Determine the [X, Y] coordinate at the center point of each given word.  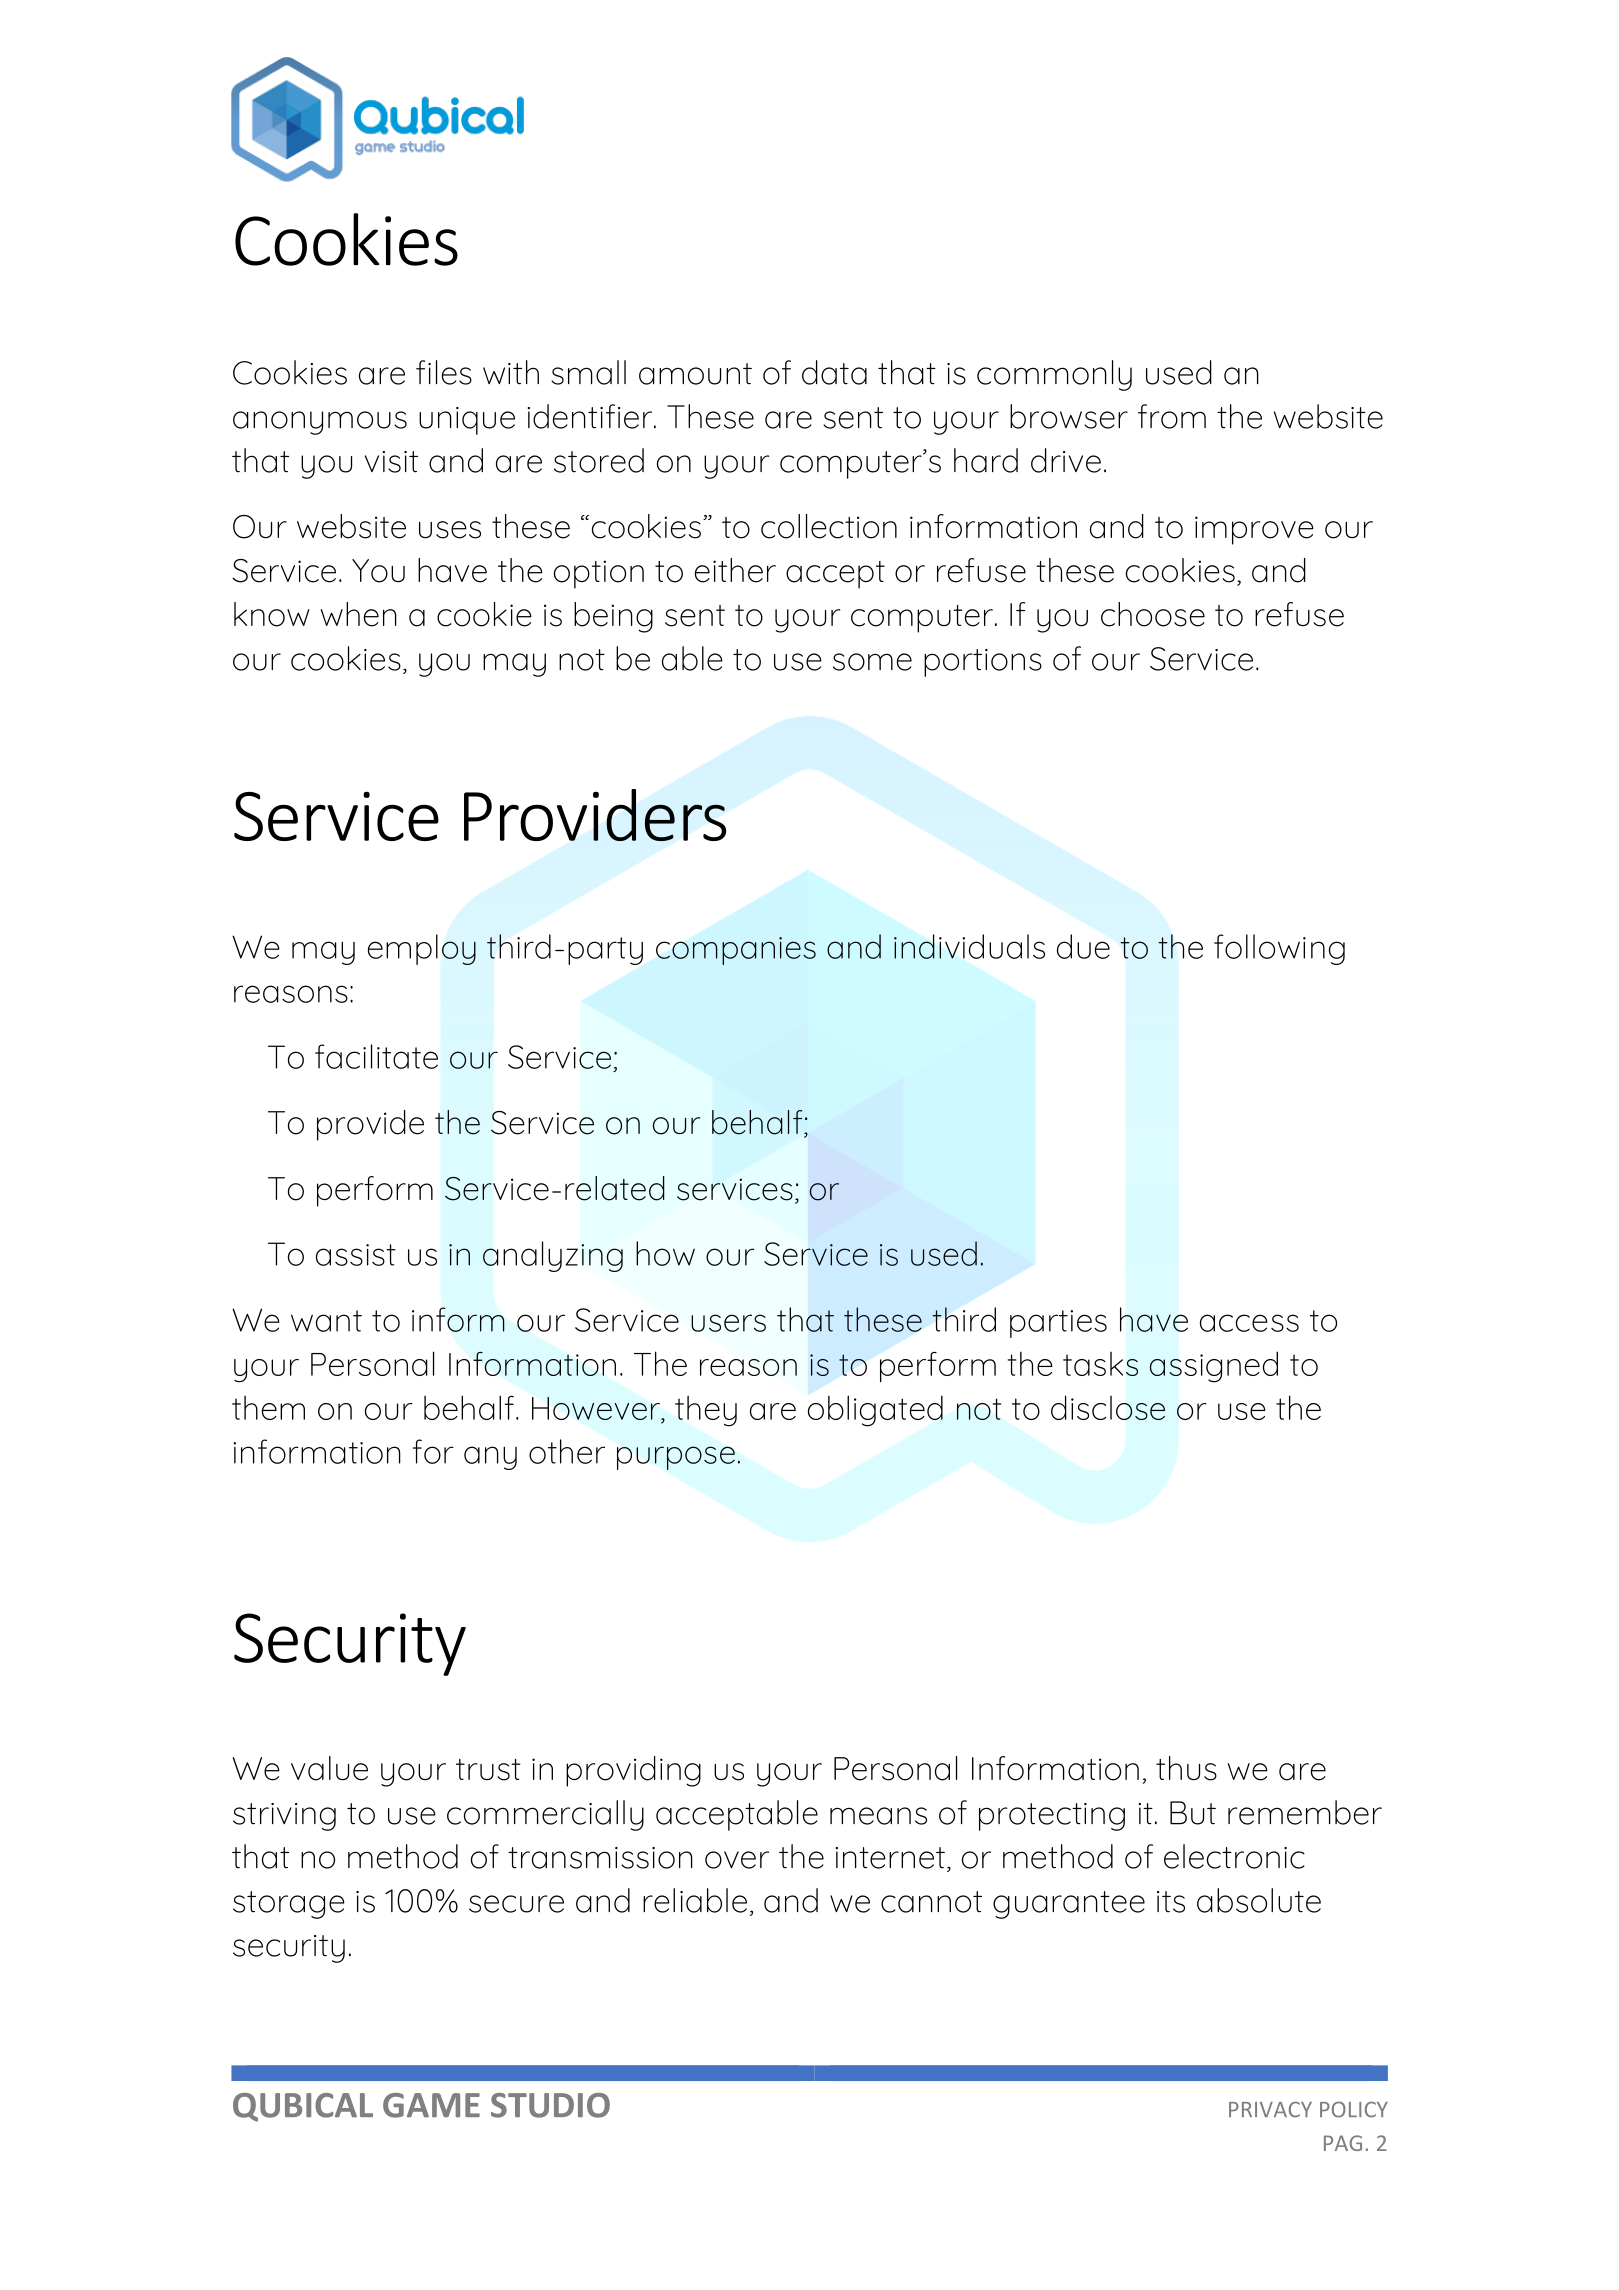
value [329, 1768]
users [728, 1323]
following [1279, 949]
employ [422, 949]
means [878, 1816]
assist [356, 1255]
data [834, 372]
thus [1186, 1768]
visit [391, 462]
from [1172, 416]
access [1249, 1323]
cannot [931, 1902]
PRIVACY [1270, 2110]
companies [736, 951]
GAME [431, 2105]
